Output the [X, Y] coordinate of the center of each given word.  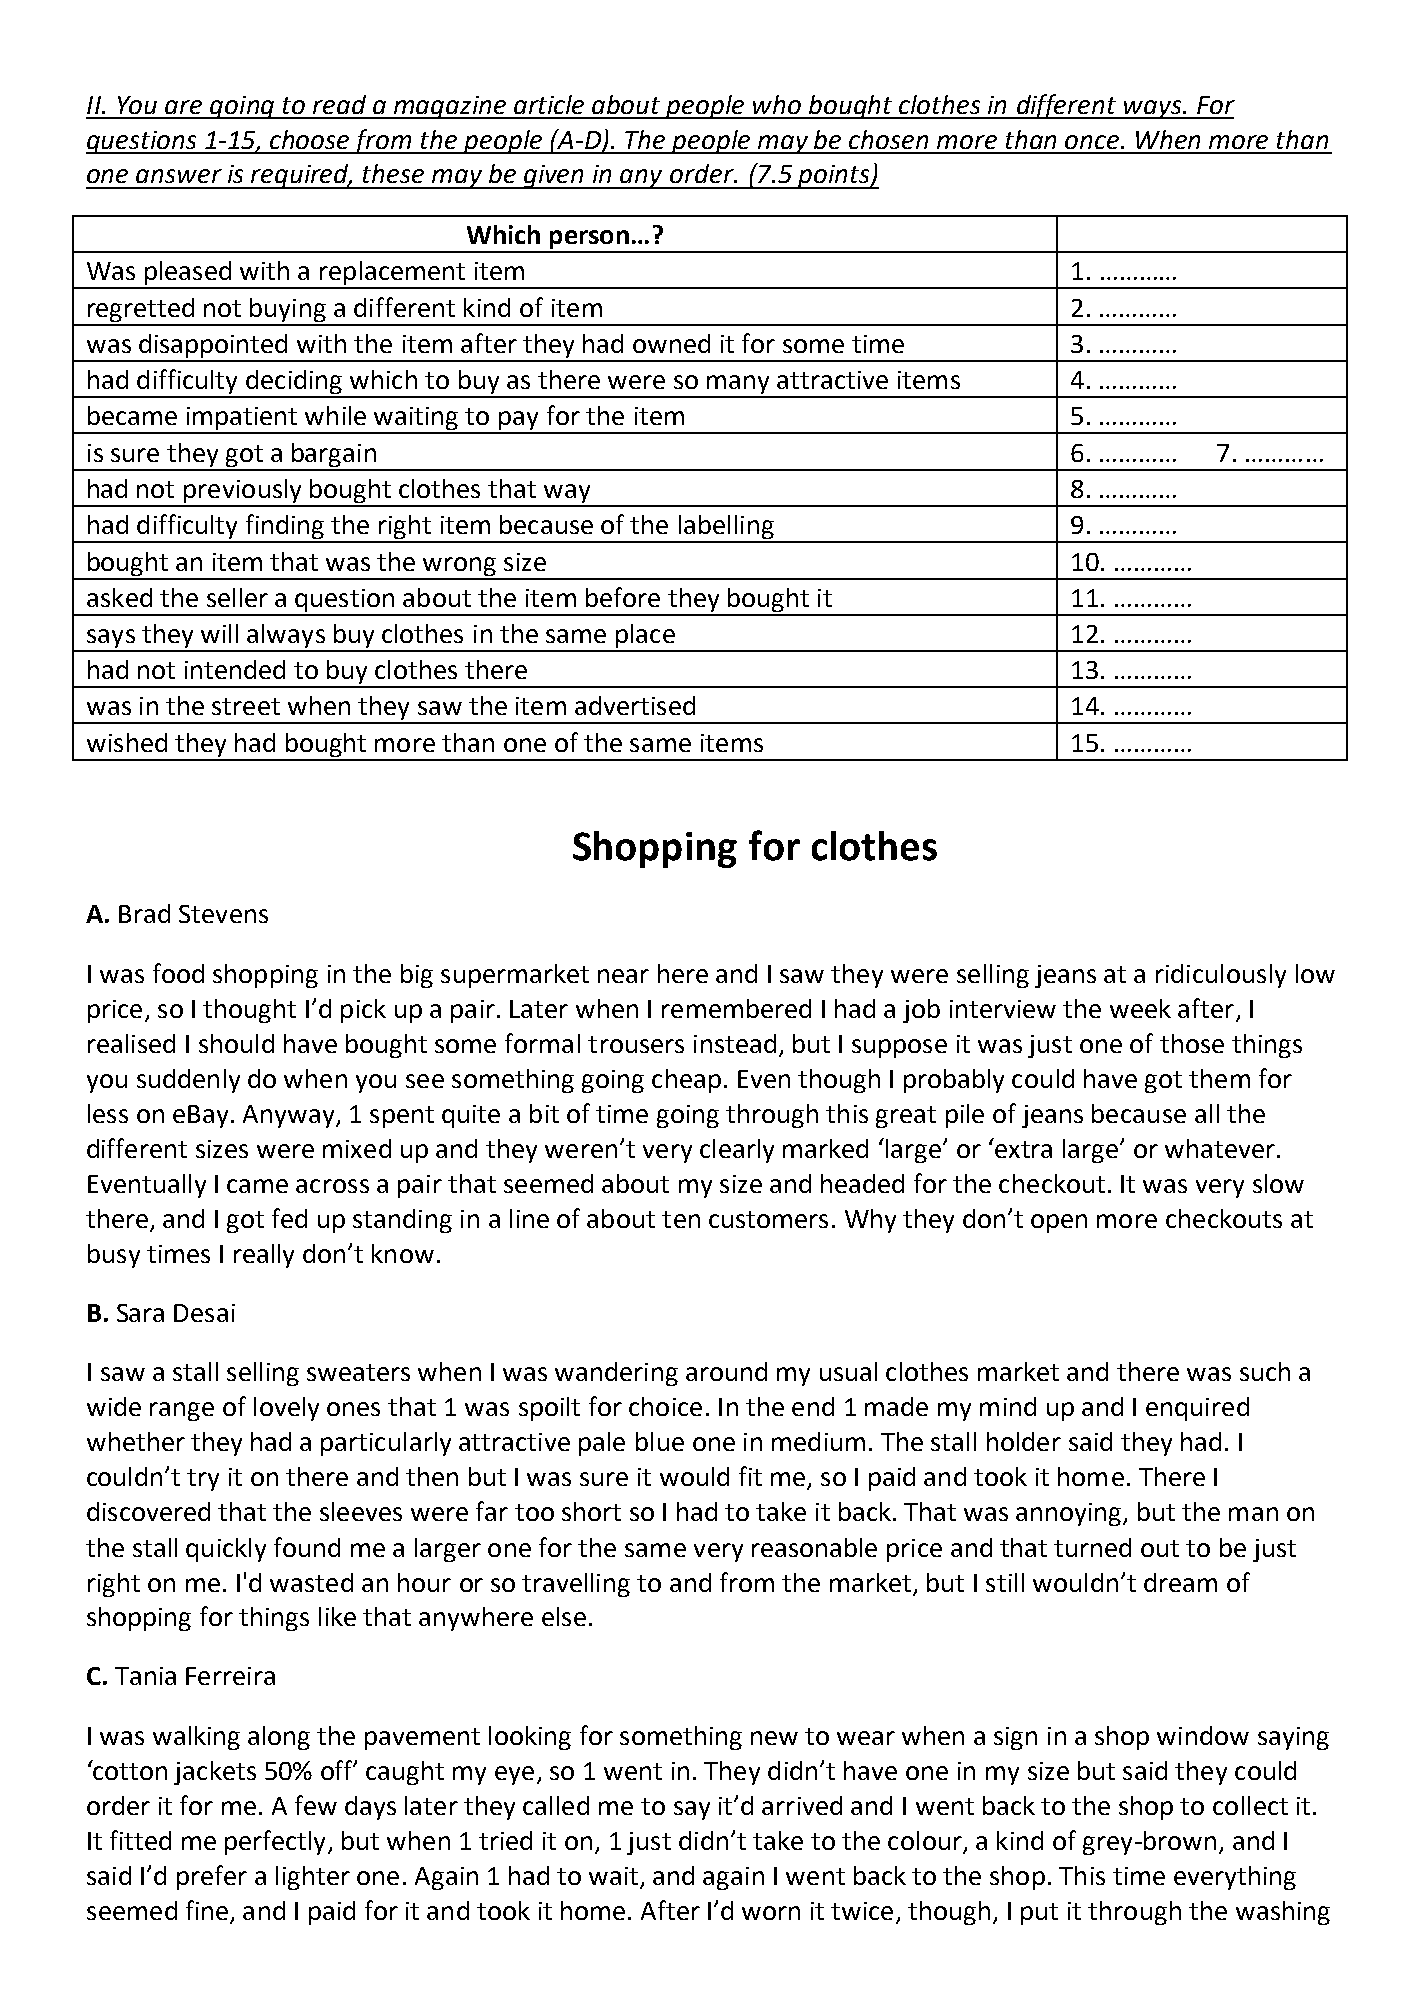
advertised [635, 705]
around [726, 1371]
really [264, 1256]
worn [771, 1913]
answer [179, 176]
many [739, 386]
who [777, 104]
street [246, 706]
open [1059, 1223]
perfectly [277, 1842]
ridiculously [1221, 976]
